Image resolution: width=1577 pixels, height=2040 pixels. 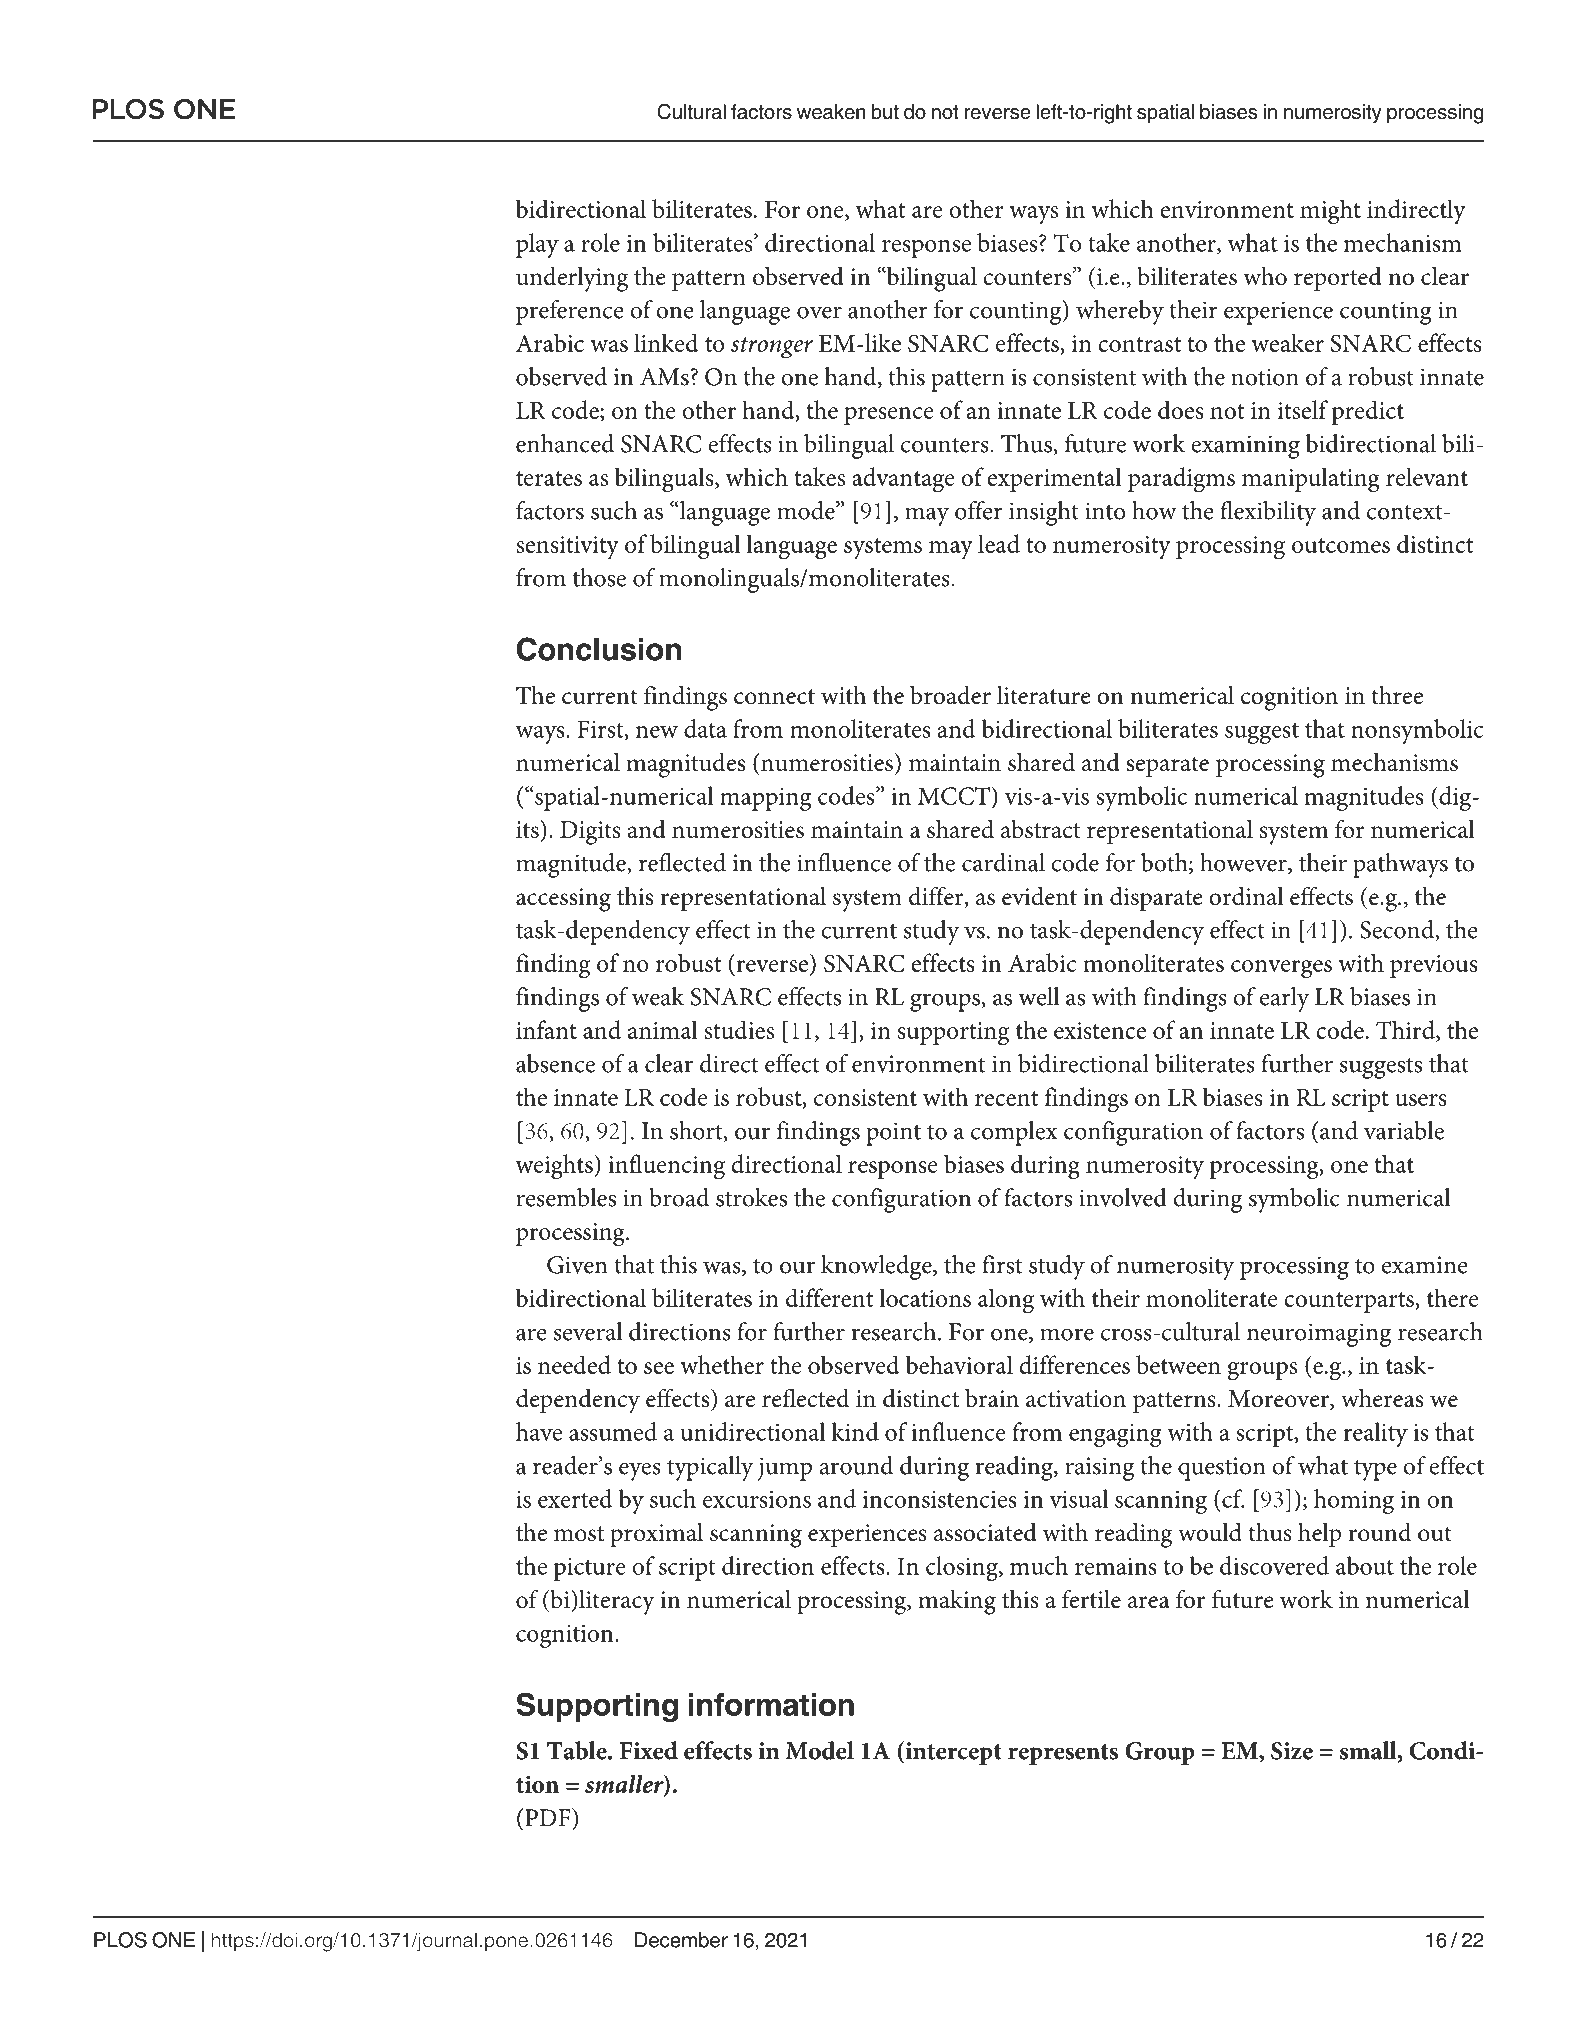 I want to click on but, so click(x=885, y=112).
